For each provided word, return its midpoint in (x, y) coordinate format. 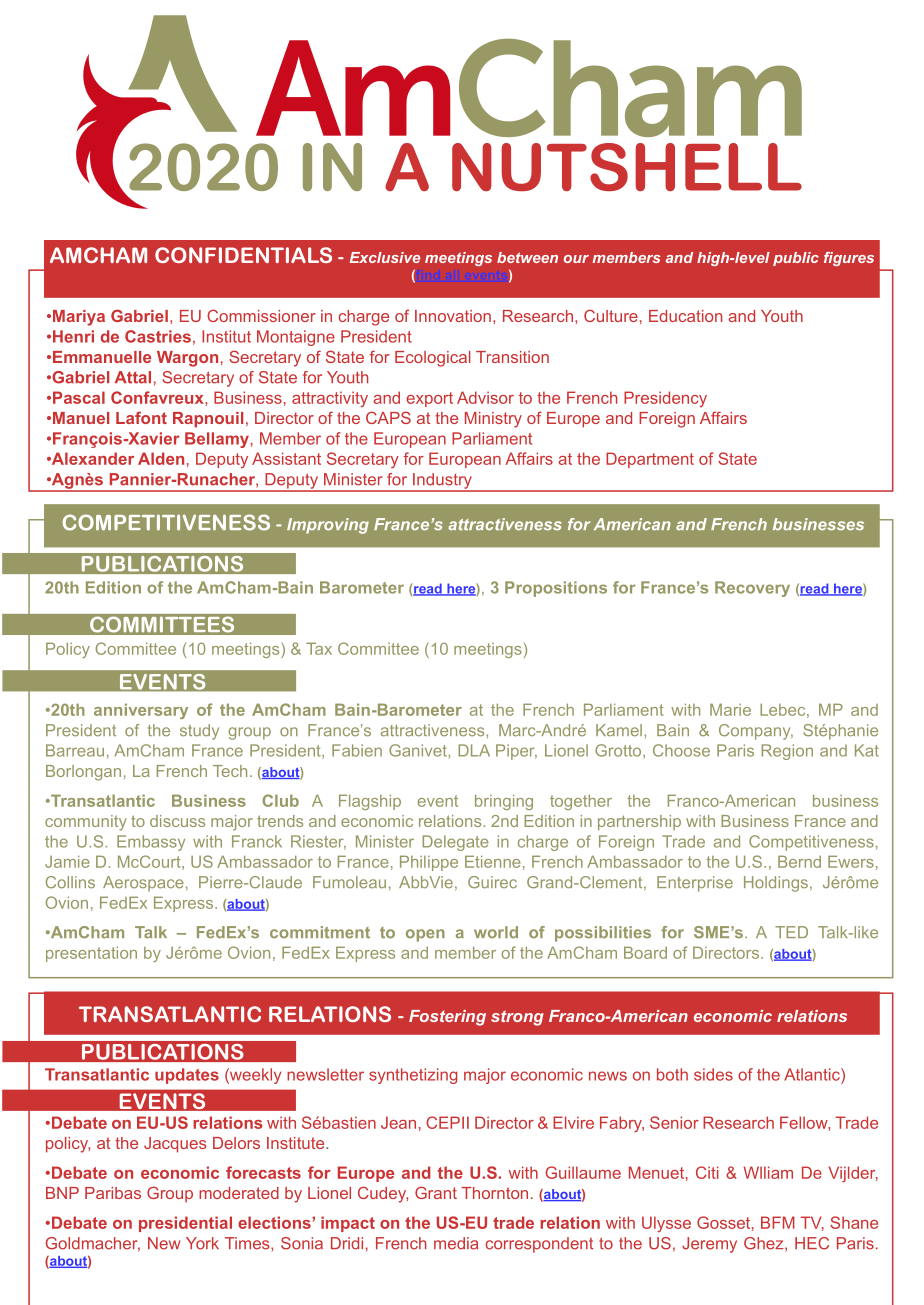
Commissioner (261, 315)
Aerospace (143, 884)
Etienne (493, 861)
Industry (442, 482)
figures (849, 259)
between (527, 257)
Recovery (752, 589)
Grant (436, 1192)
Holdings (776, 884)
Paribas (113, 1193)
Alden (161, 458)
